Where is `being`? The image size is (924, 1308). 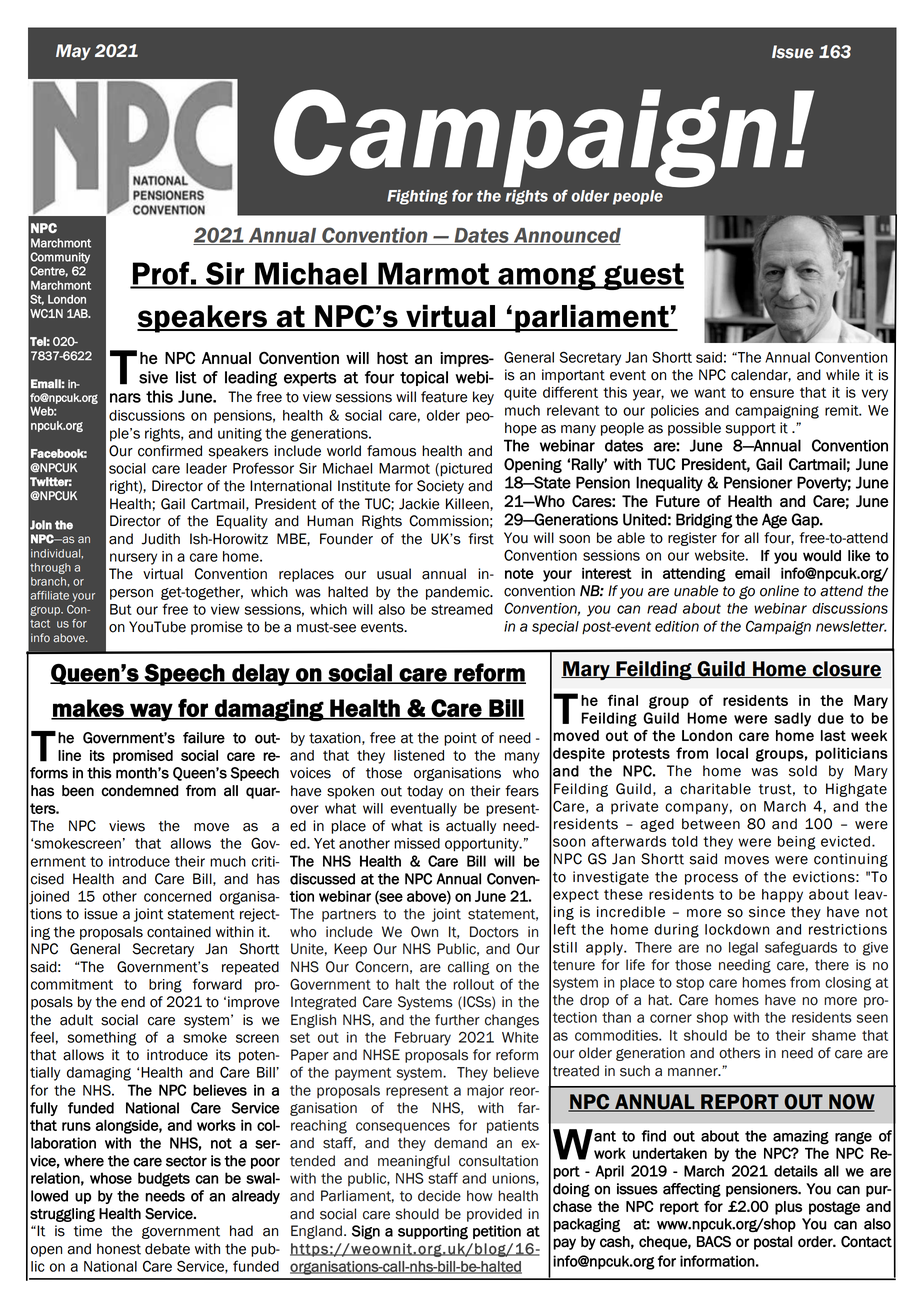
being is located at coordinates (797, 843).
